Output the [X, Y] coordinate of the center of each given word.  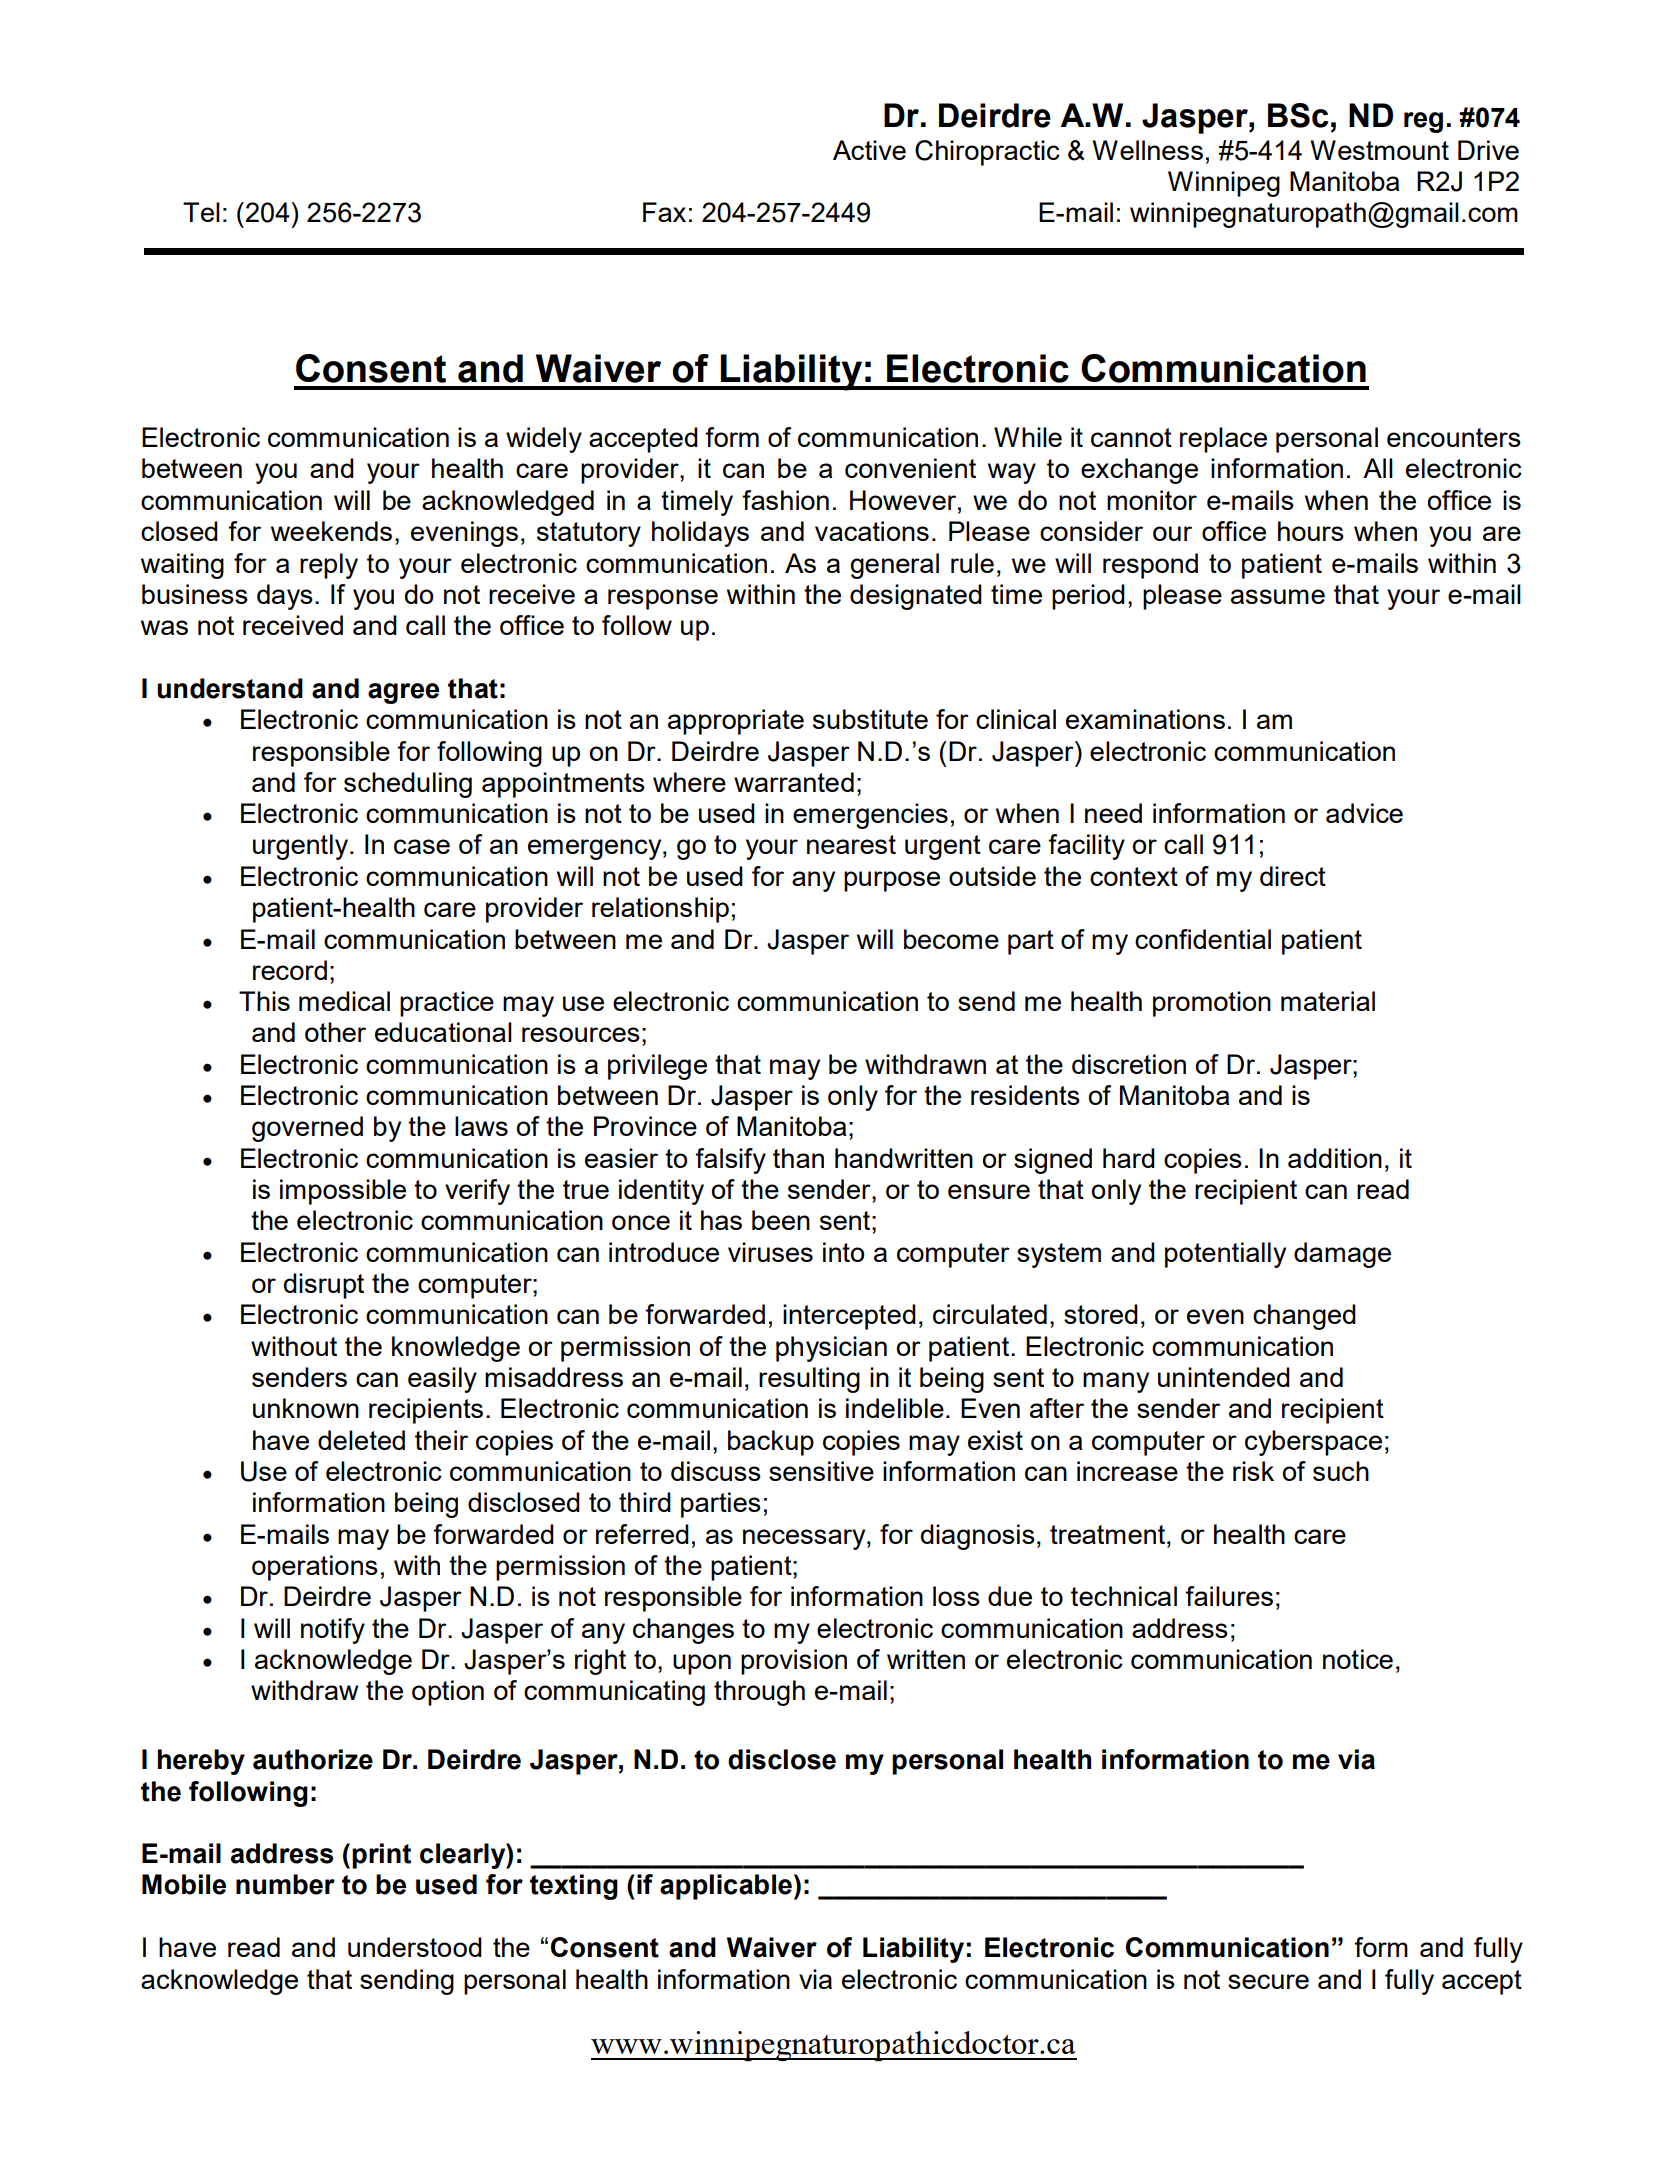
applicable [726, 1887]
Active [869, 150]
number [285, 1884]
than [798, 1158]
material [1328, 1001]
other [335, 1032]
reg [1423, 122]
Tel [201, 212]
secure [1268, 1981]
